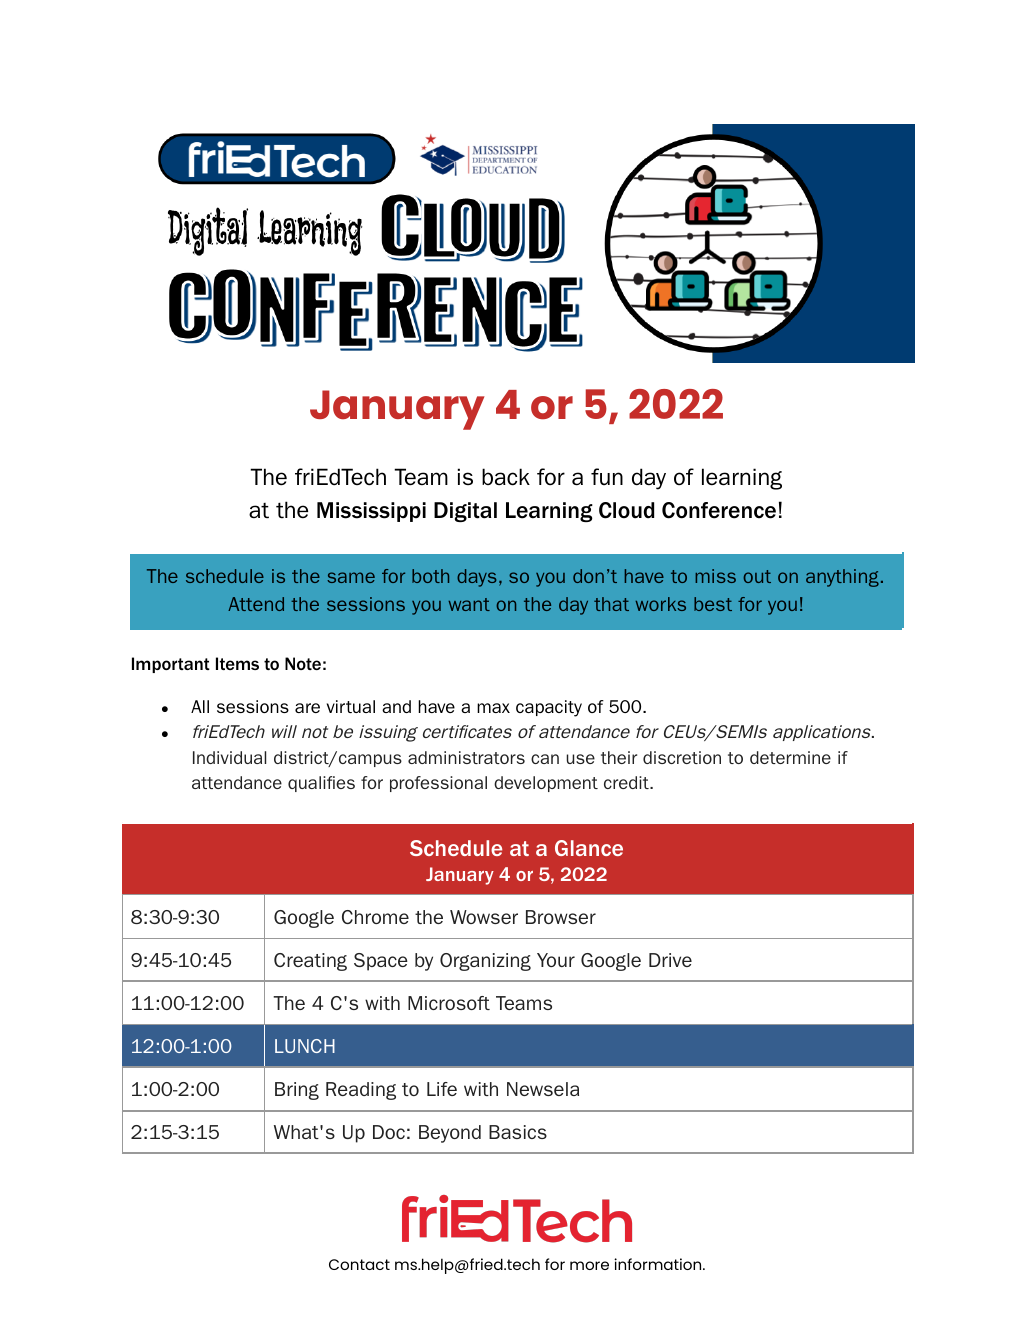  Describe the element at coordinates (506, 477) in the screenshot. I see `back` at that location.
